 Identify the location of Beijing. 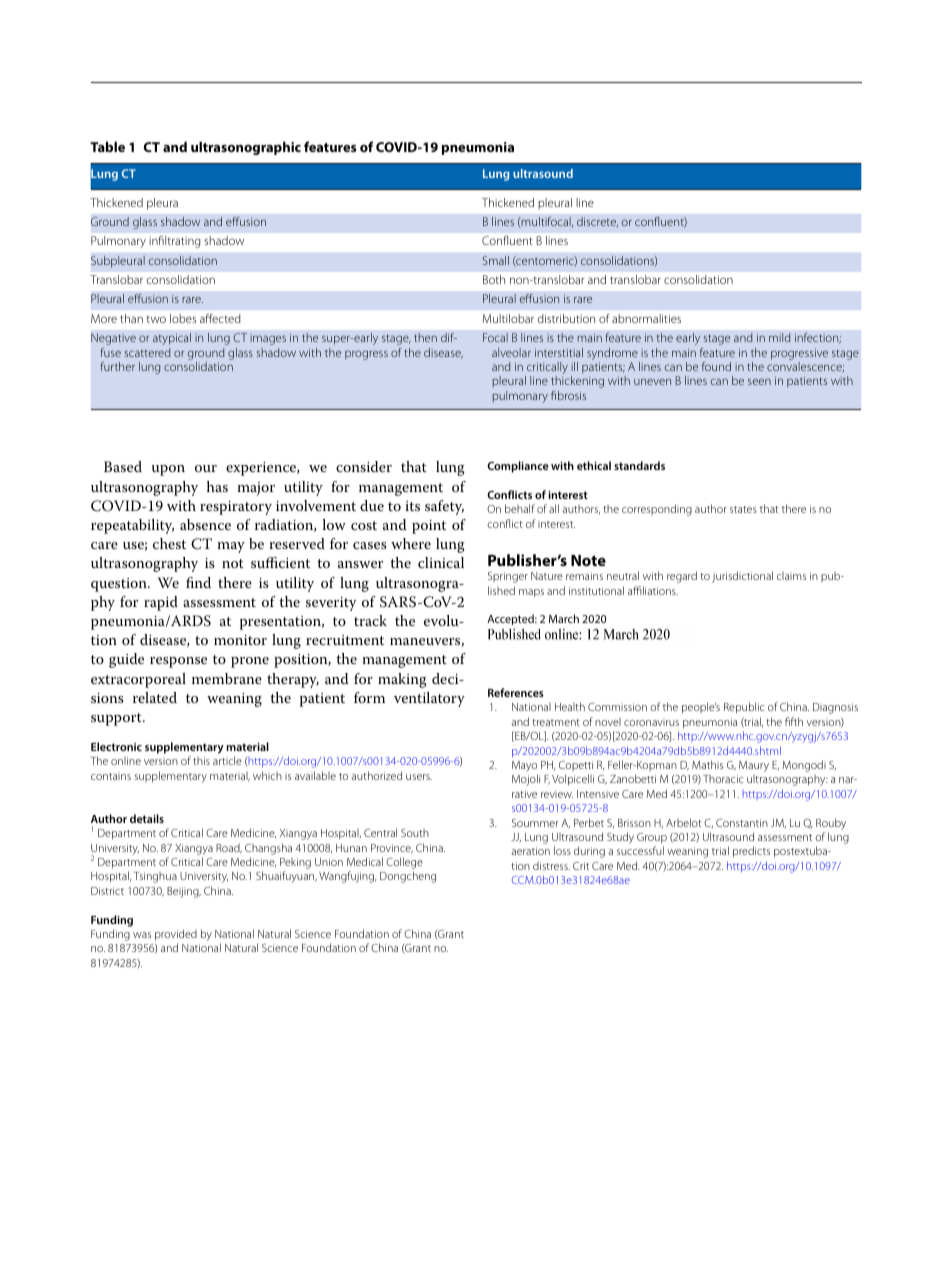
(184, 892).
